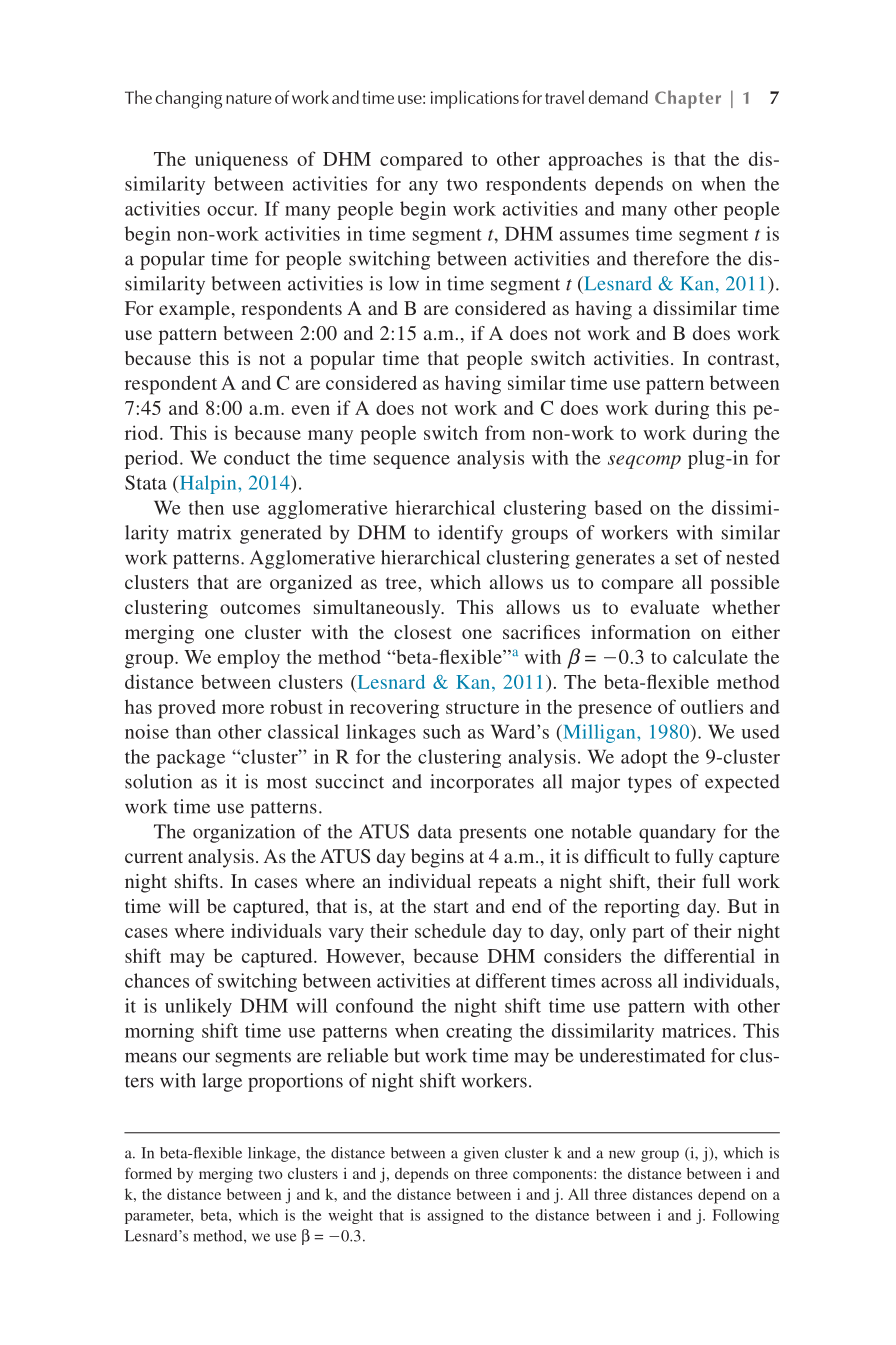 The image size is (896, 1345). Describe the element at coordinates (710, 657) in the image. I see `calculate` at that location.
